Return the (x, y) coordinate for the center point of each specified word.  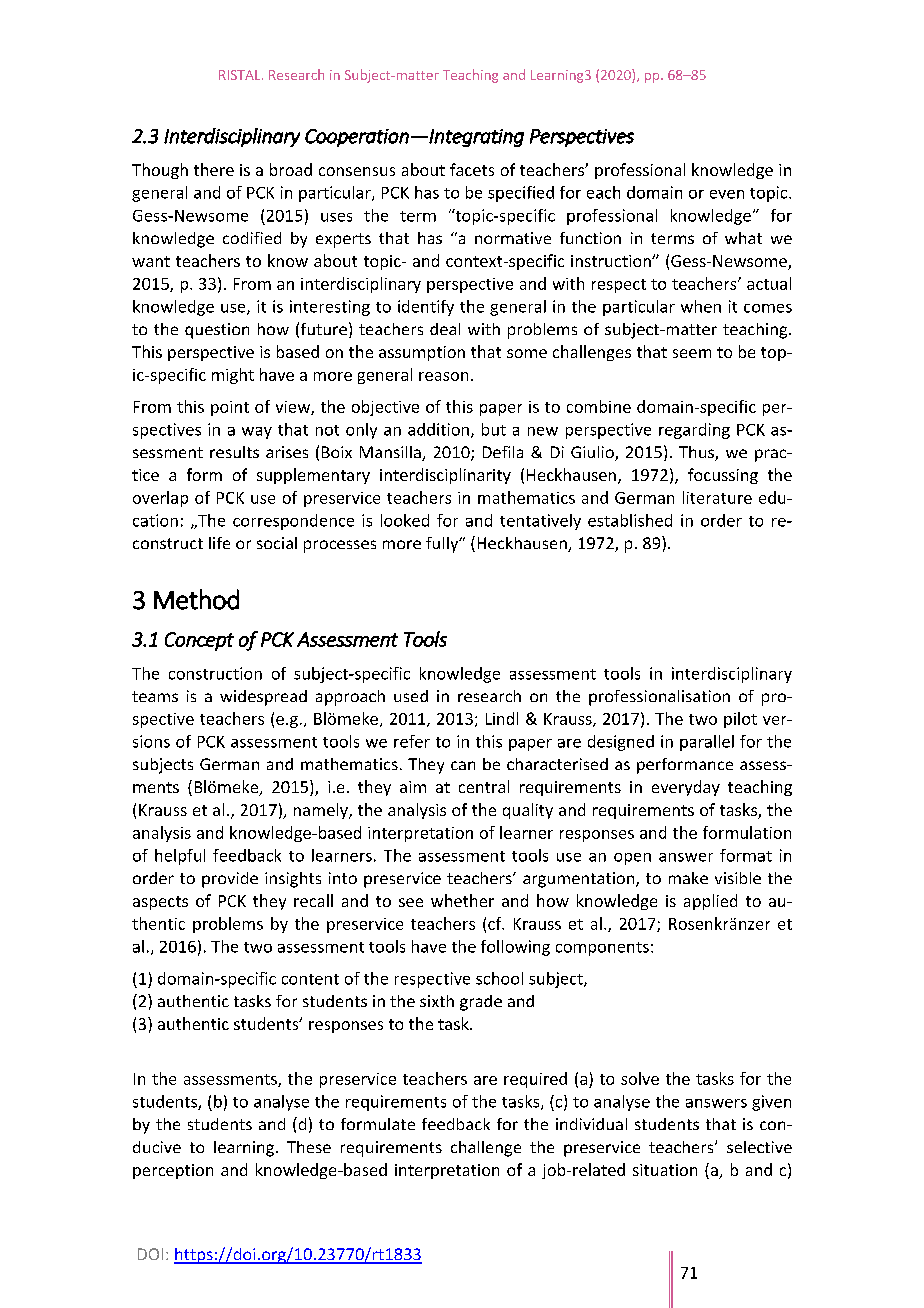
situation (665, 1170)
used (411, 696)
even (727, 194)
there (214, 169)
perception (173, 1171)
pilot (740, 720)
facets (472, 169)
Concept (199, 641)
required (535, 1080)
